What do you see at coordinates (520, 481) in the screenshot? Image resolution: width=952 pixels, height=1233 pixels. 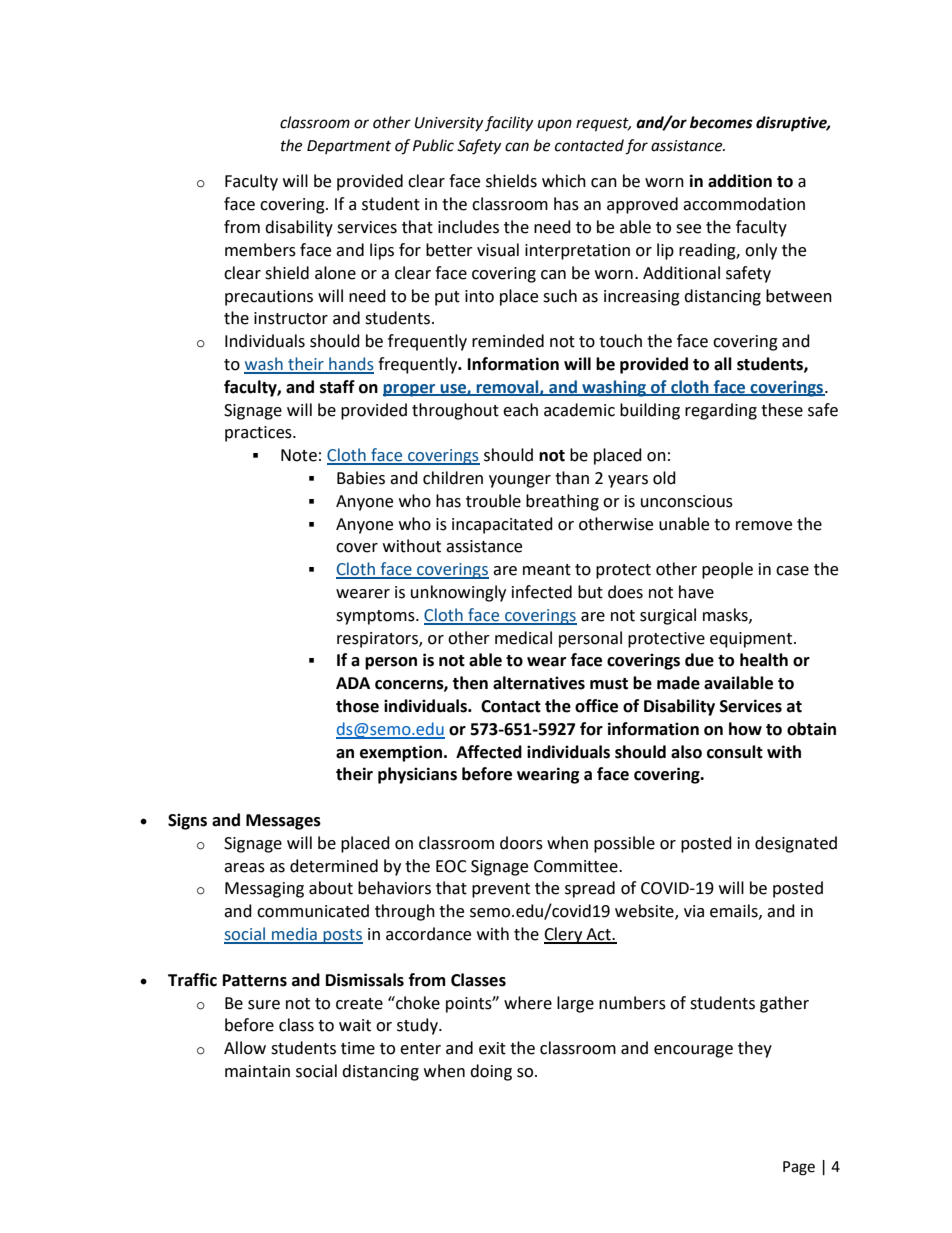 I see `younger` at bounding box center [520, 481].
